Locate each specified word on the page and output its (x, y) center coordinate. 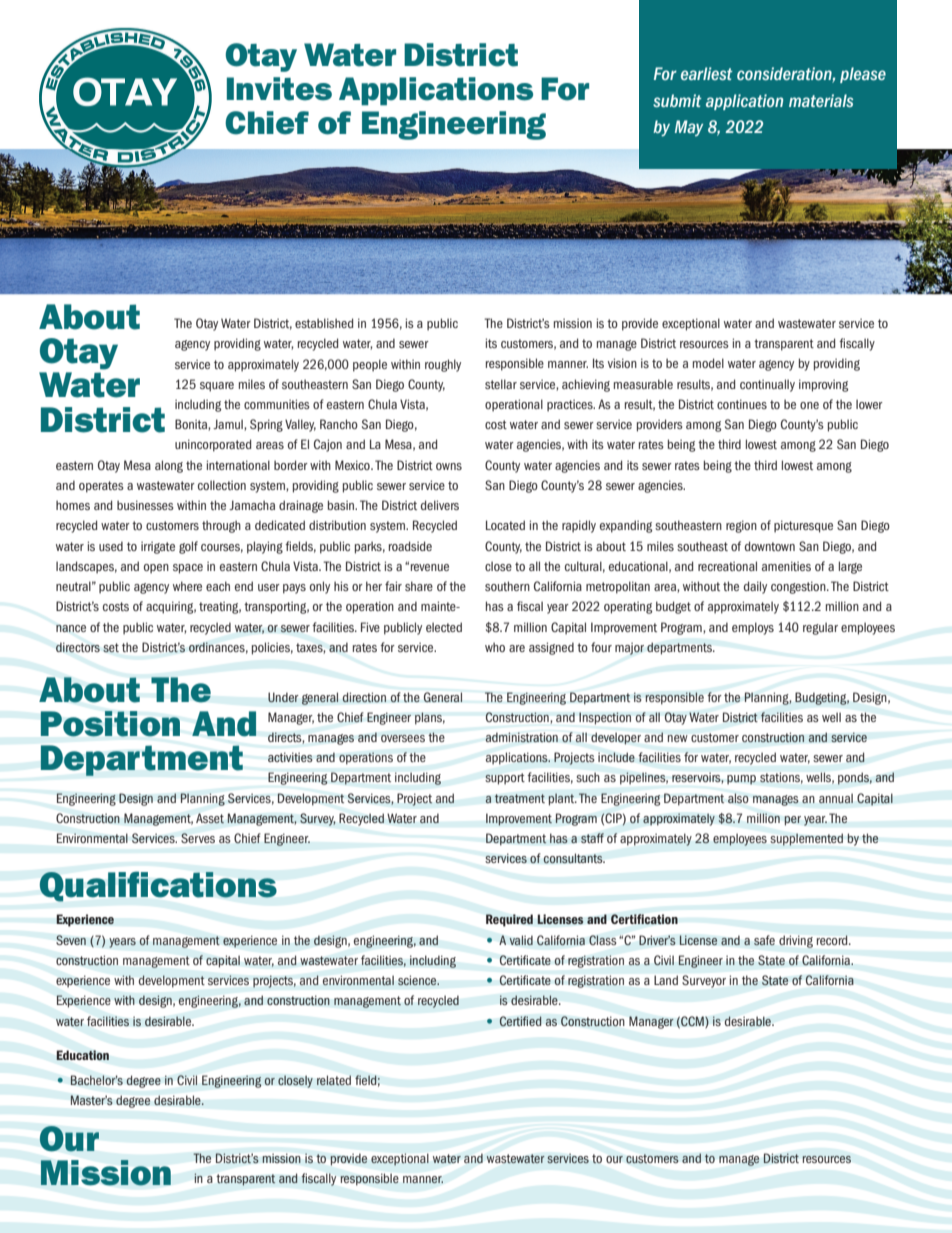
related (334, 1080)
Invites (279, 89)
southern (507, 586)
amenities (786, 566)
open (156, 569)
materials (821, 100)
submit (677, 100)
